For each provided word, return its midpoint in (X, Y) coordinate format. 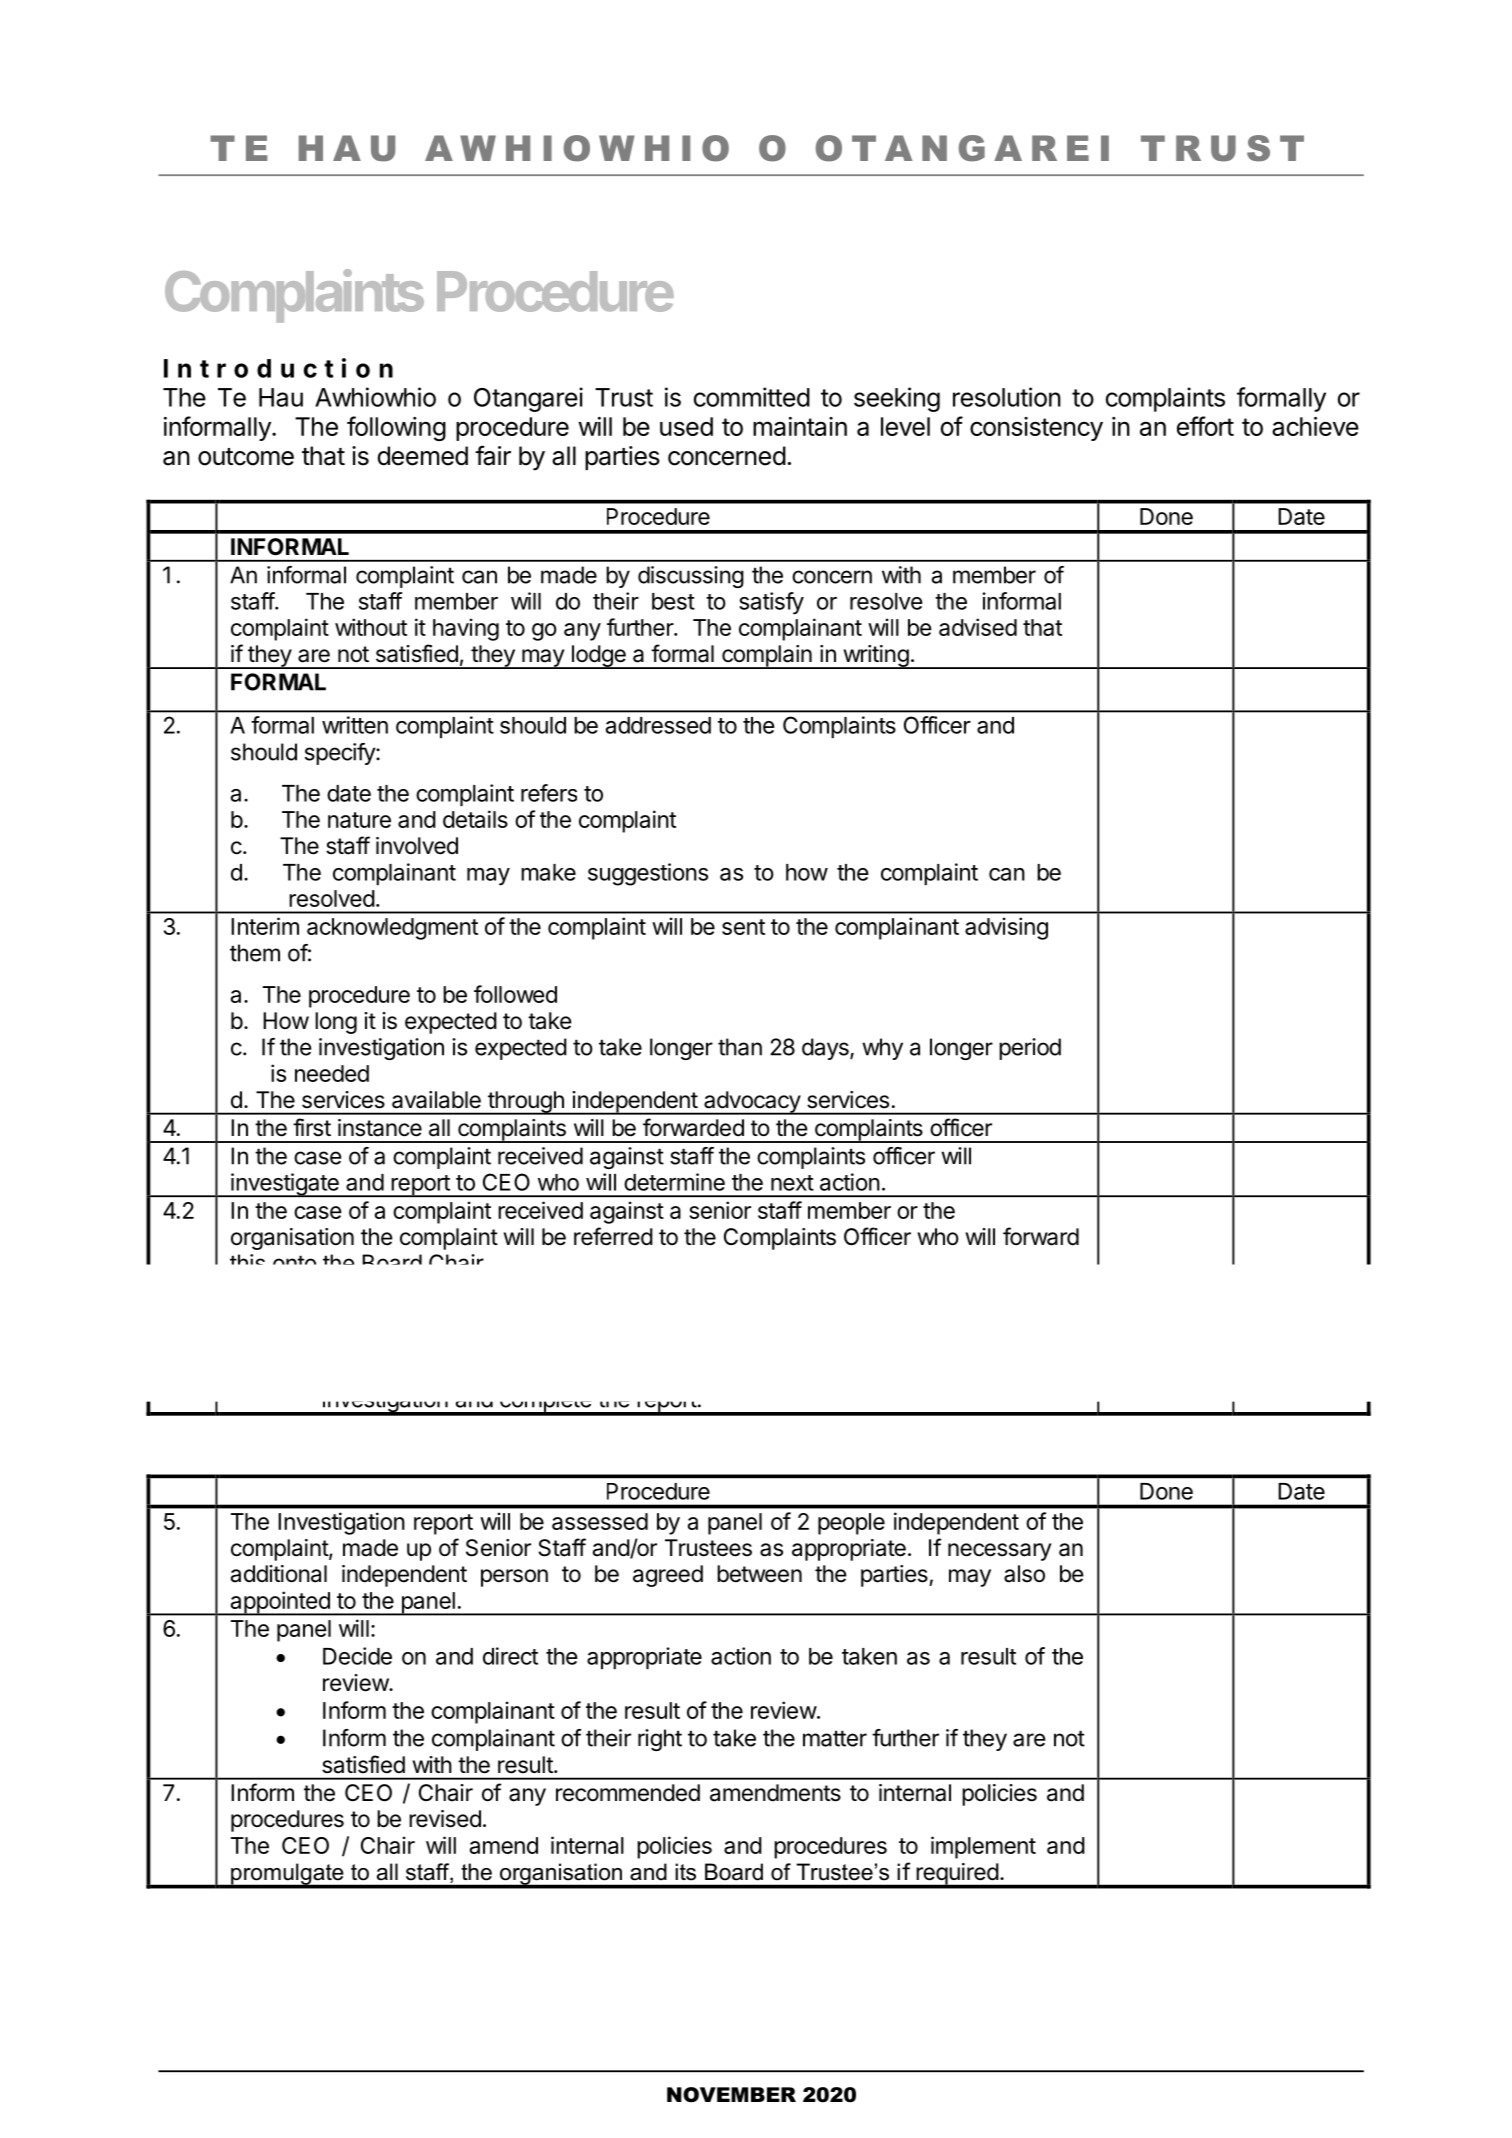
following (396, 428)
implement (983, 1847)
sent (743, 927)
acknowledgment (392, 929)
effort (1205, 426)
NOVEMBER (731, 2095)
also (1024, 1574)
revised (445, 1819)
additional (278, 1574)
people (851, 1524)
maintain (800, 426)
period (1030, 1049)
